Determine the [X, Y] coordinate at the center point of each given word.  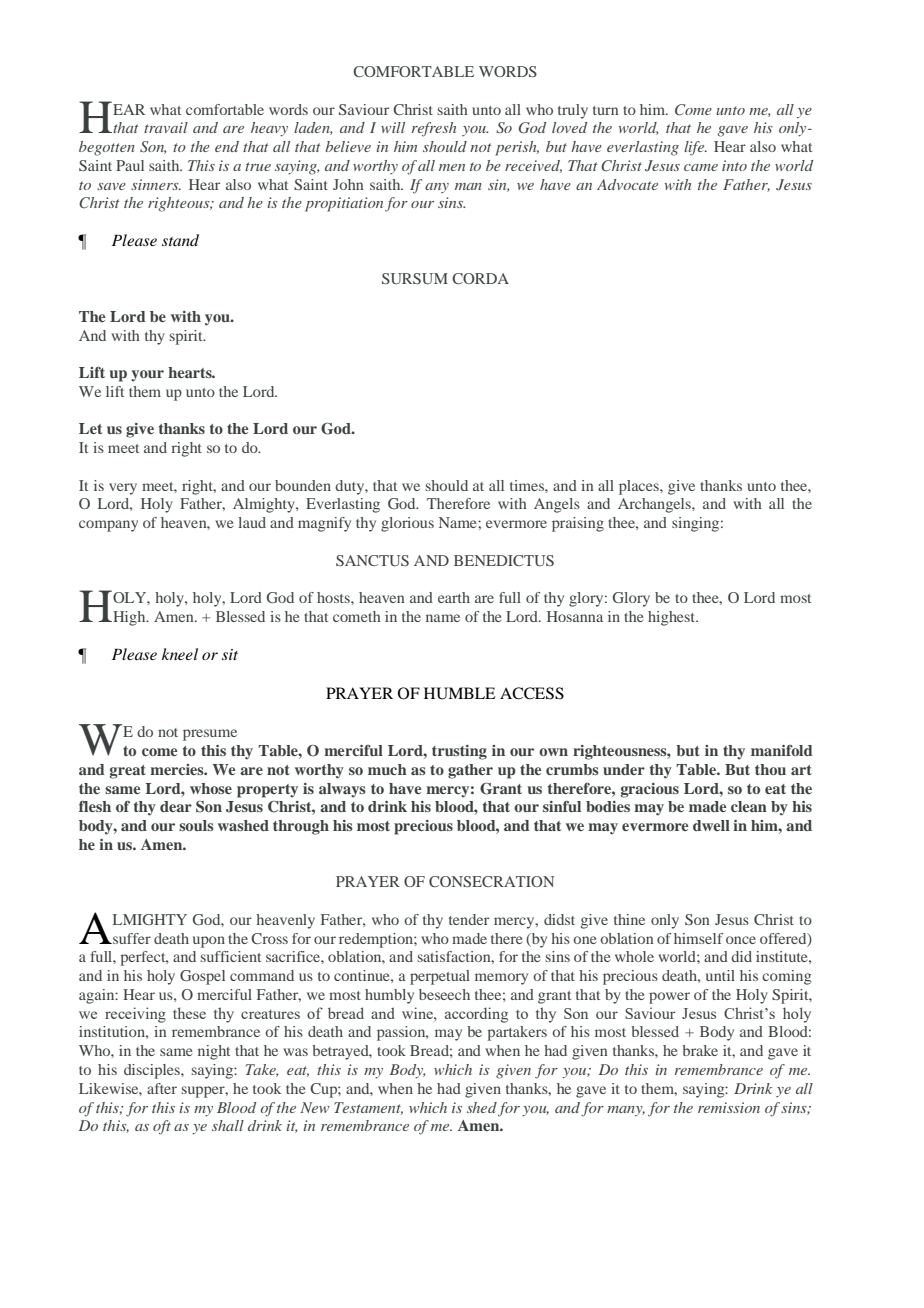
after [162, 1088]
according [476, 1015]
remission [729, 1107]
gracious [650, 790]
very [123, 489]
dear [176, 806]
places [640, 487]
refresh [434, 129]
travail [166, 127]
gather [470, 771]
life [695, 148]
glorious [407, 524]
